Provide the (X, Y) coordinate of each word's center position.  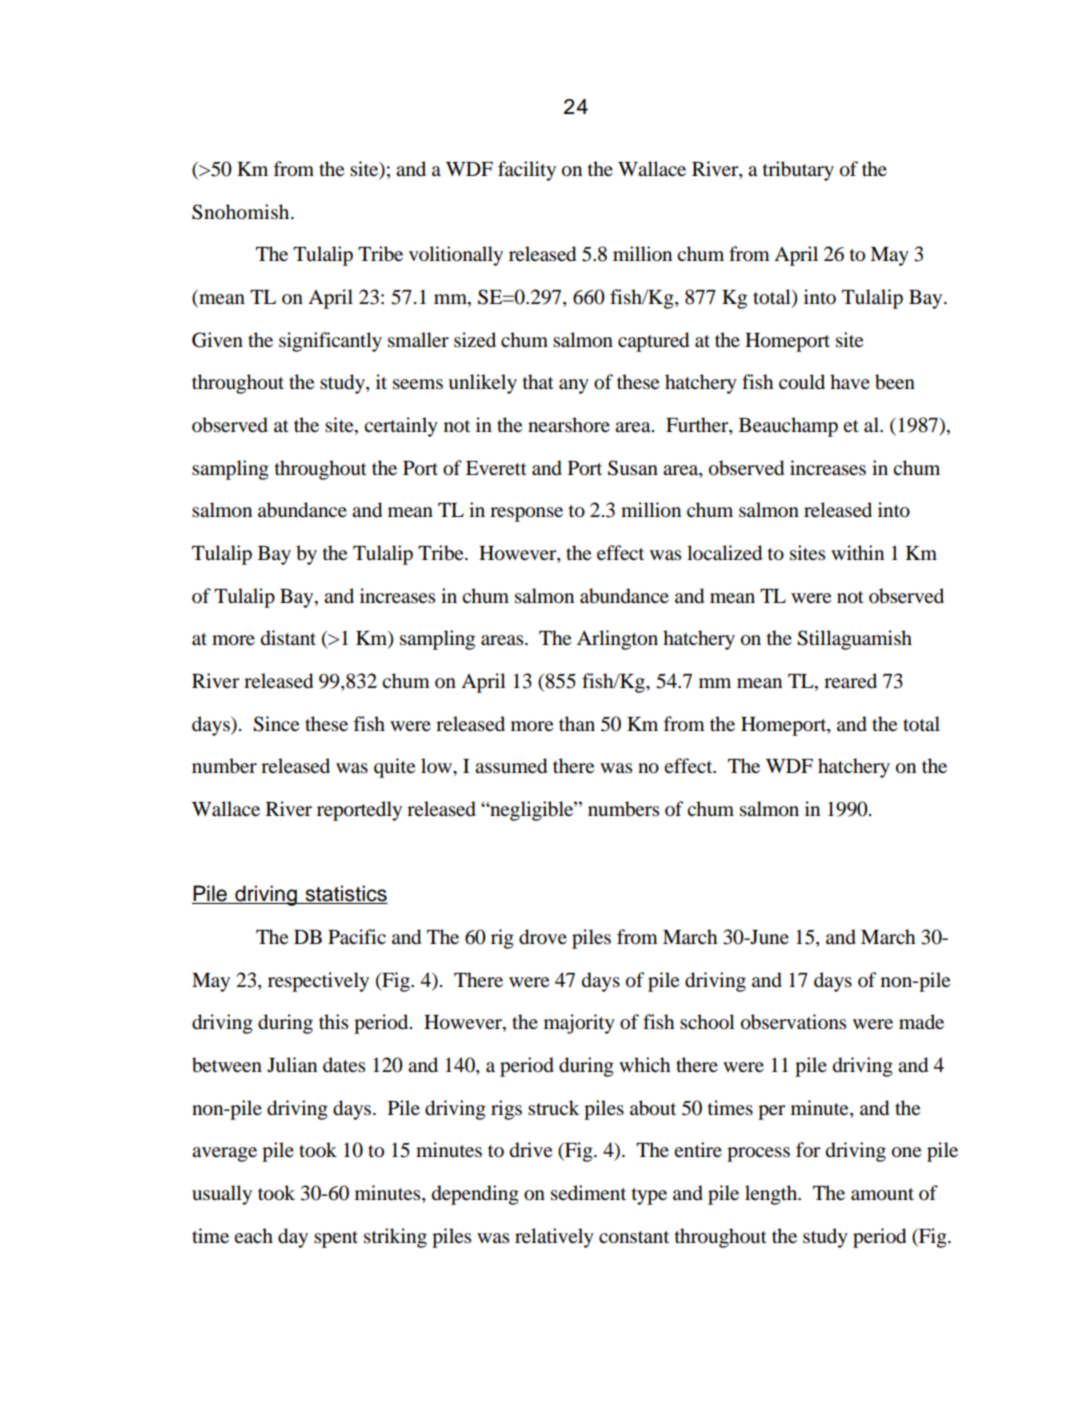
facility (527, 171)
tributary (798, 171)
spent (336, 1239)
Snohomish (242, 212)
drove (543, 937)
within (857, 552)
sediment (588, 1192)
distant (288, 638)
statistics (345, 894)
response (526, 514)
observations (793, 1022)
